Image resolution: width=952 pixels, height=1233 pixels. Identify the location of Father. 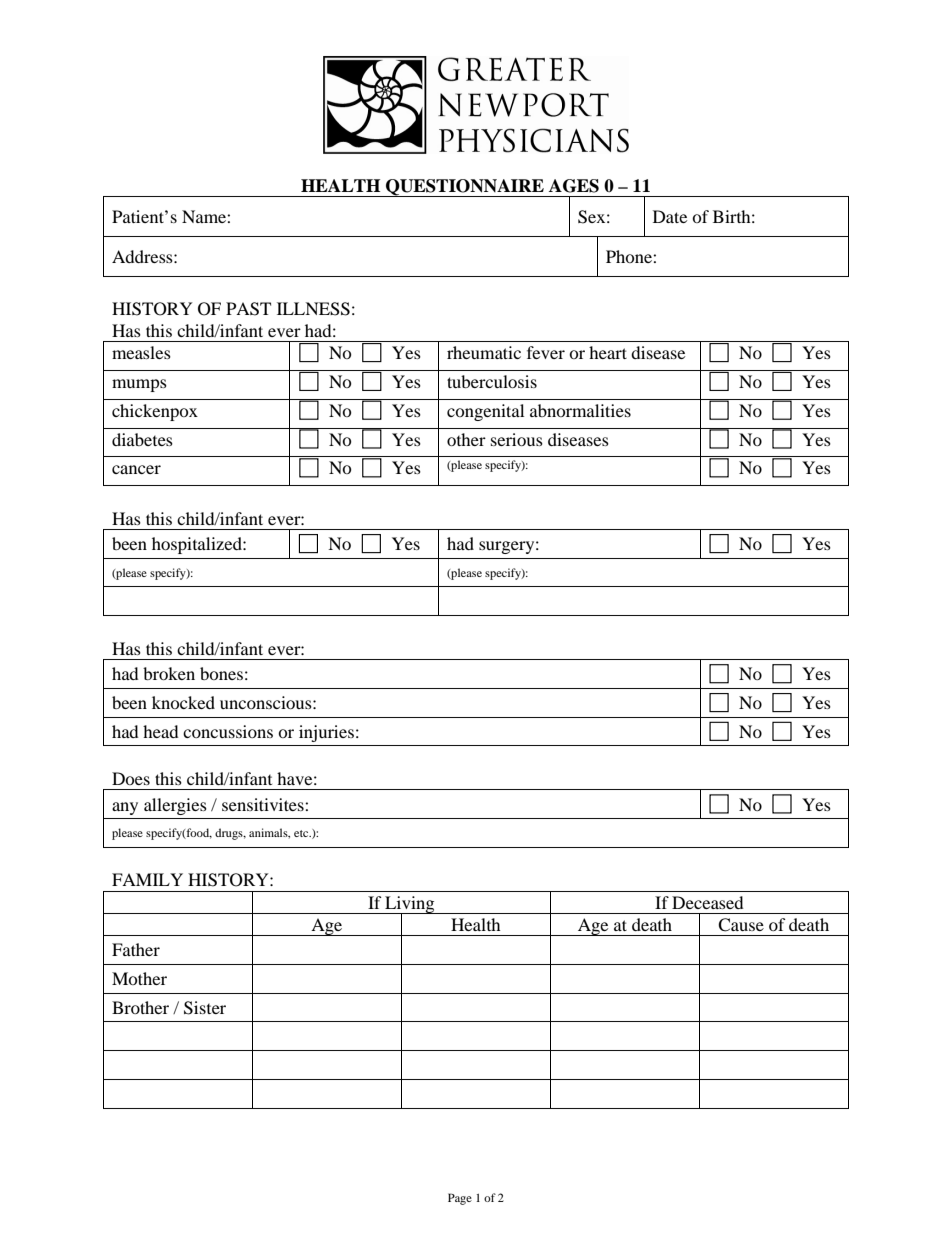
(136, 949).
